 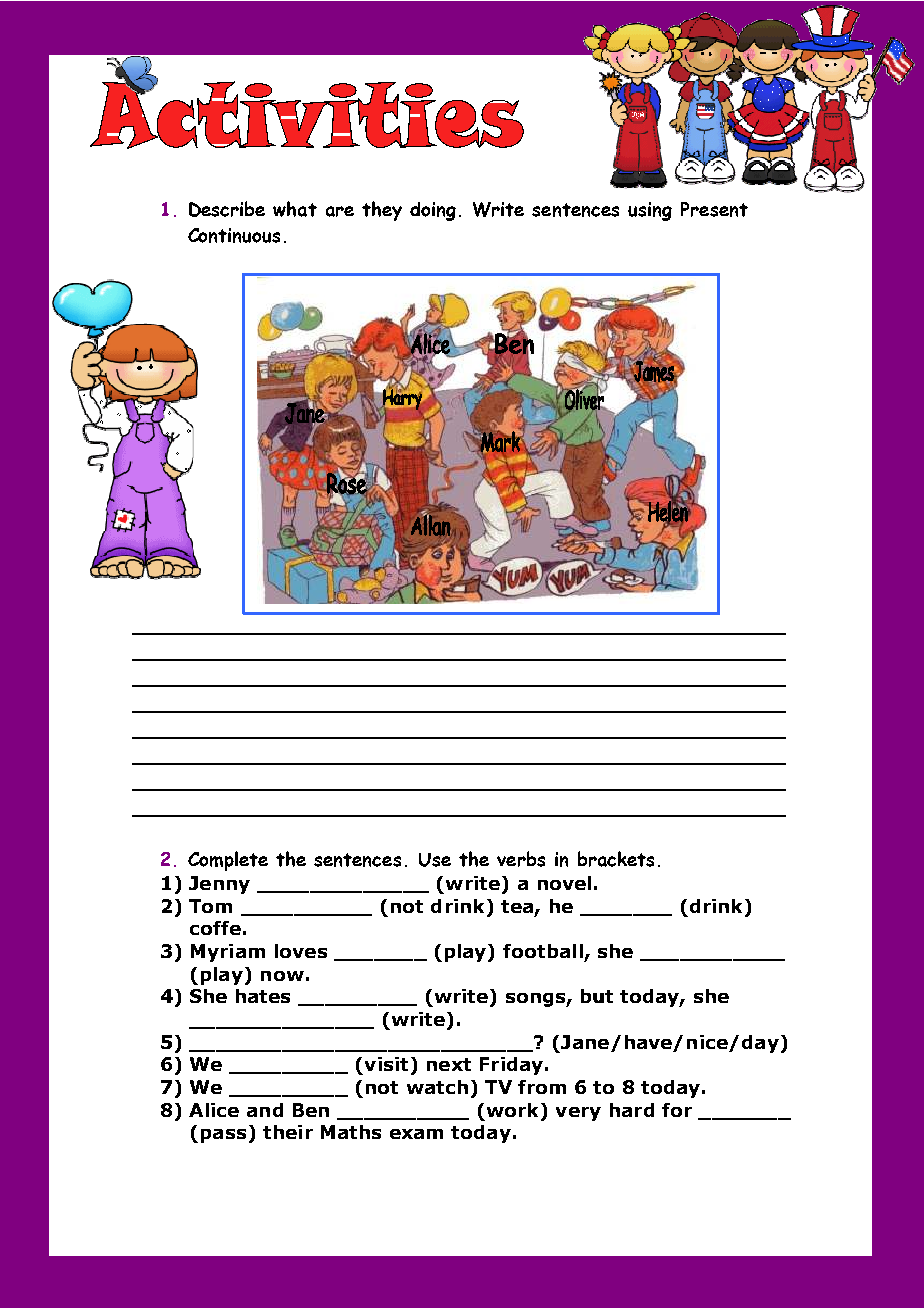 I want to click on watch, so click(x=437, y=1087).
